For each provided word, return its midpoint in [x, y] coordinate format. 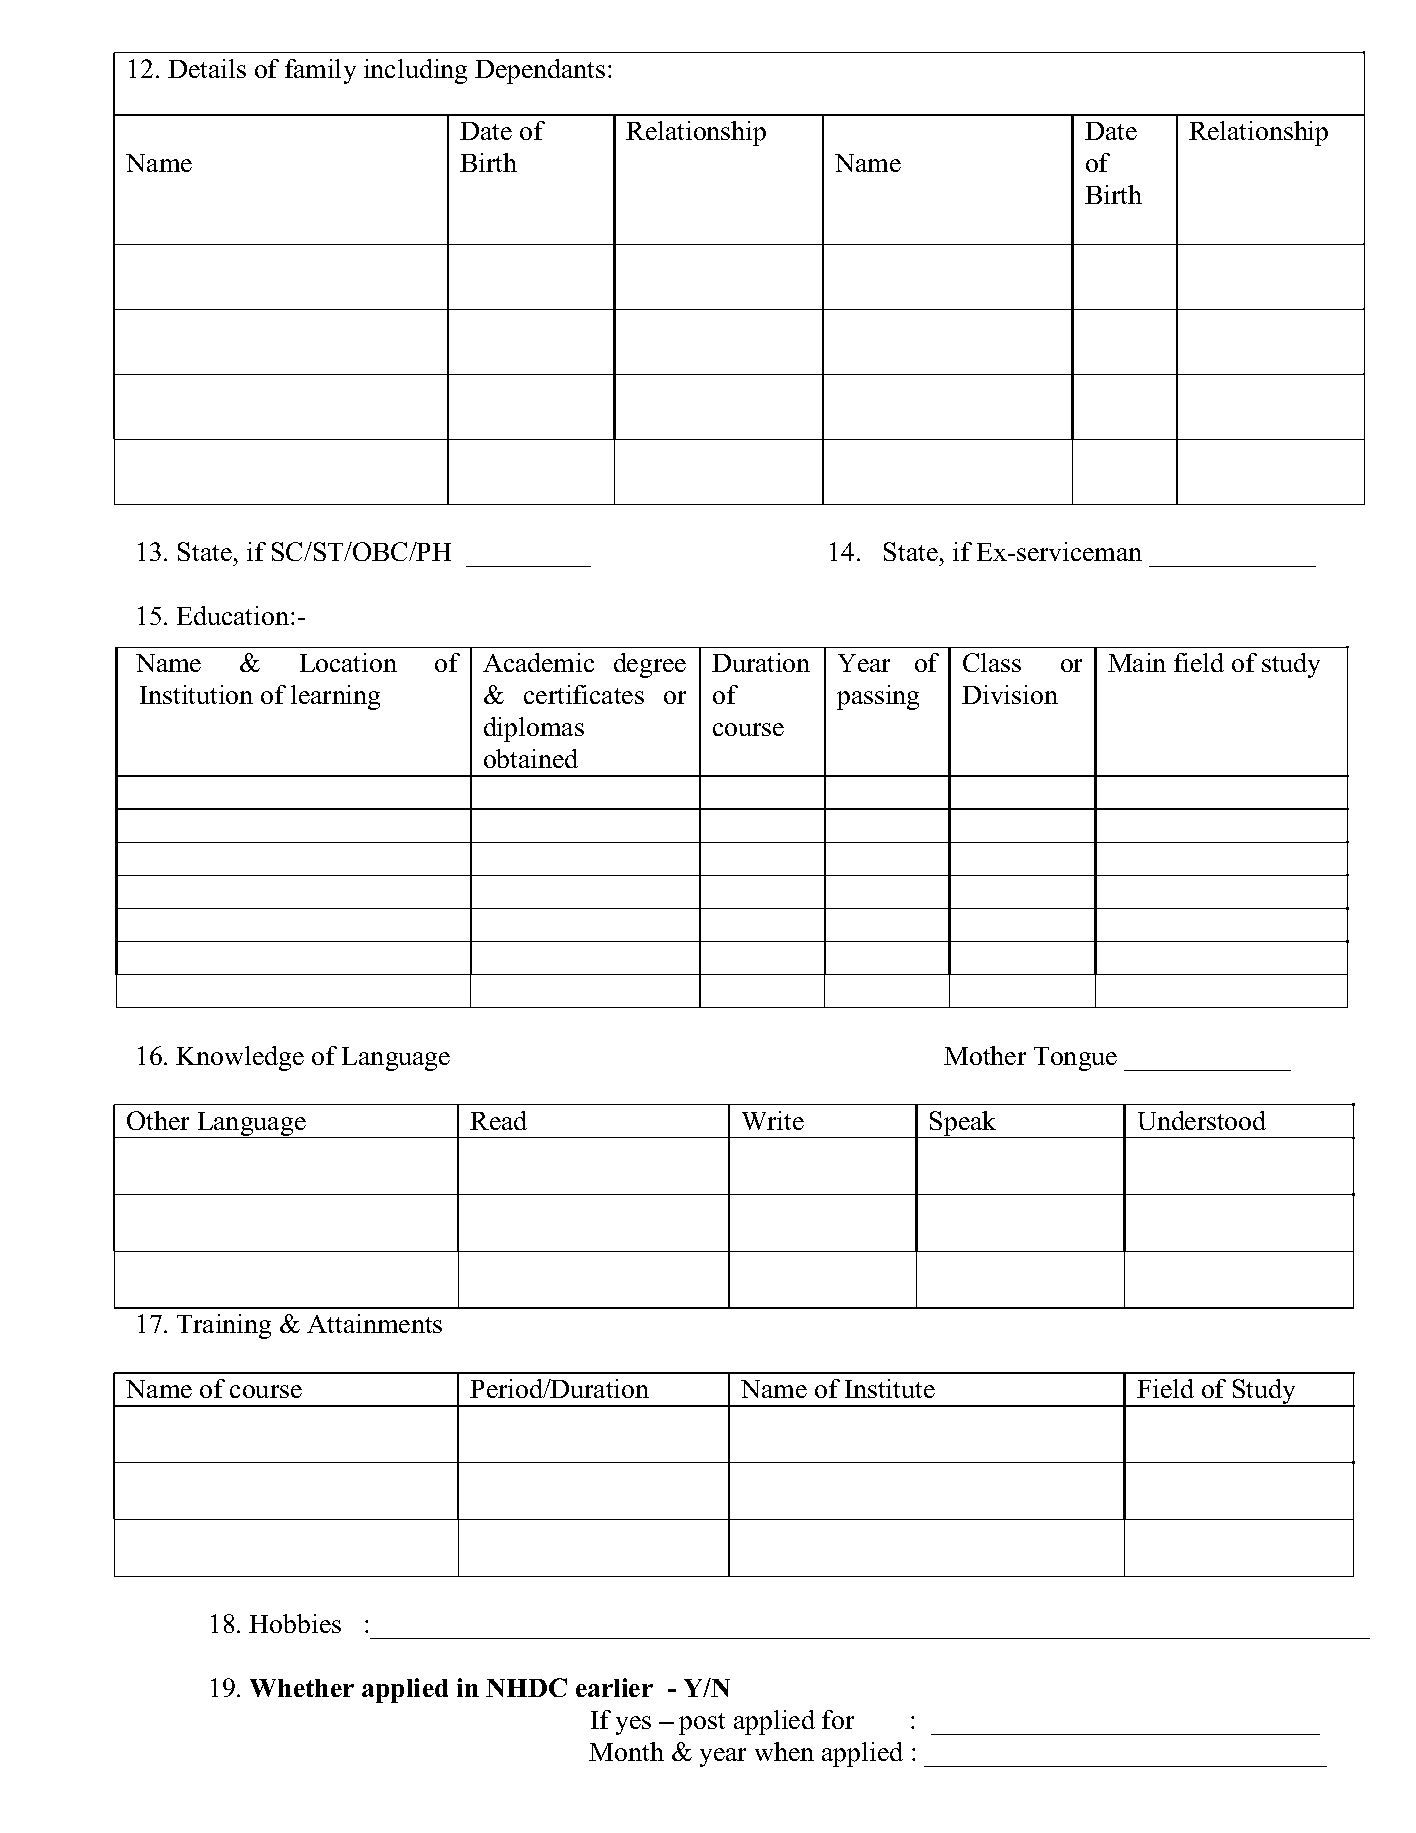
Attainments [374, 1323]
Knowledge [240, 1058]
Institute [890, 1388]
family [320, 71]
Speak [963, 1124]
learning [335, 697]
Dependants [540, 71]
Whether [302, 1688]
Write [773, 1120]
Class [992, 662]
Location [348, 662]
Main [1137, 662]
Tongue [1075, 1059]
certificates [584, 694]
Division [1010, 694]
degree [650, 665]
